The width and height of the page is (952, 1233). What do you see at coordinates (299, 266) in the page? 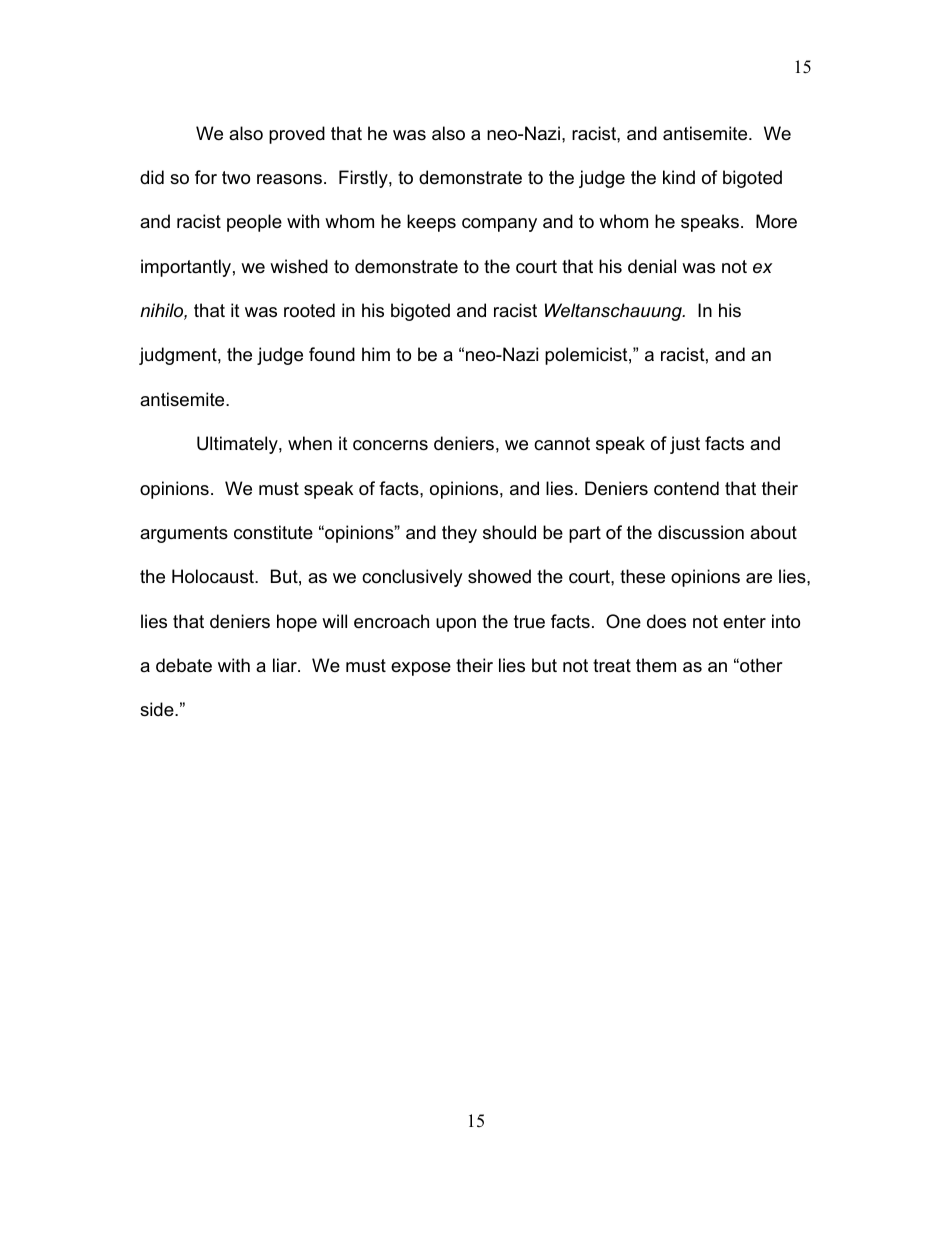
I see `wished` at bounding box center [299, 266].
